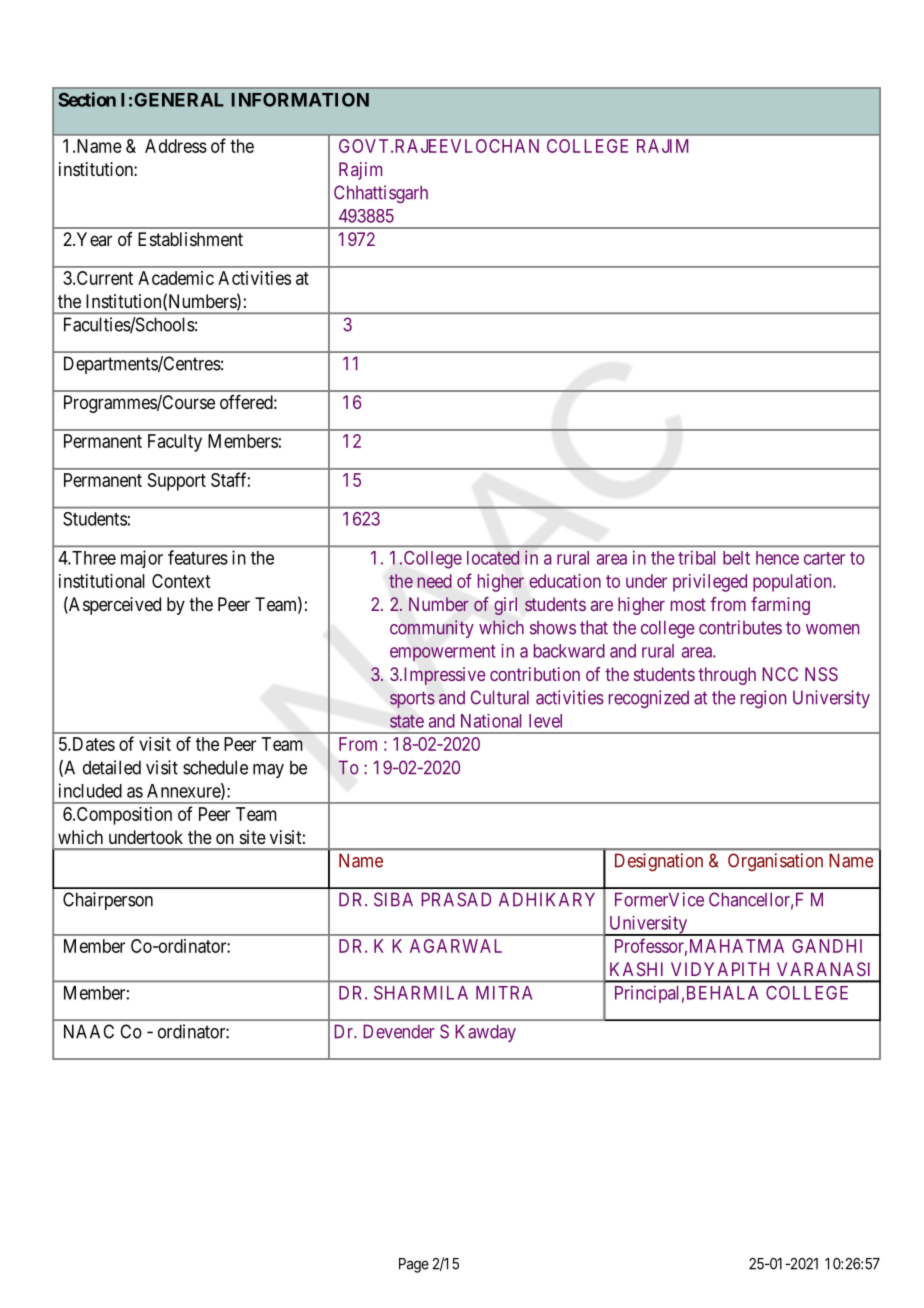 Image resolution: width=924 pixels, height=1308 pixels. What do you see at coordinates (443, 653) in the screenshot?
I see `empowerment` at bounding box center [443, 653].
